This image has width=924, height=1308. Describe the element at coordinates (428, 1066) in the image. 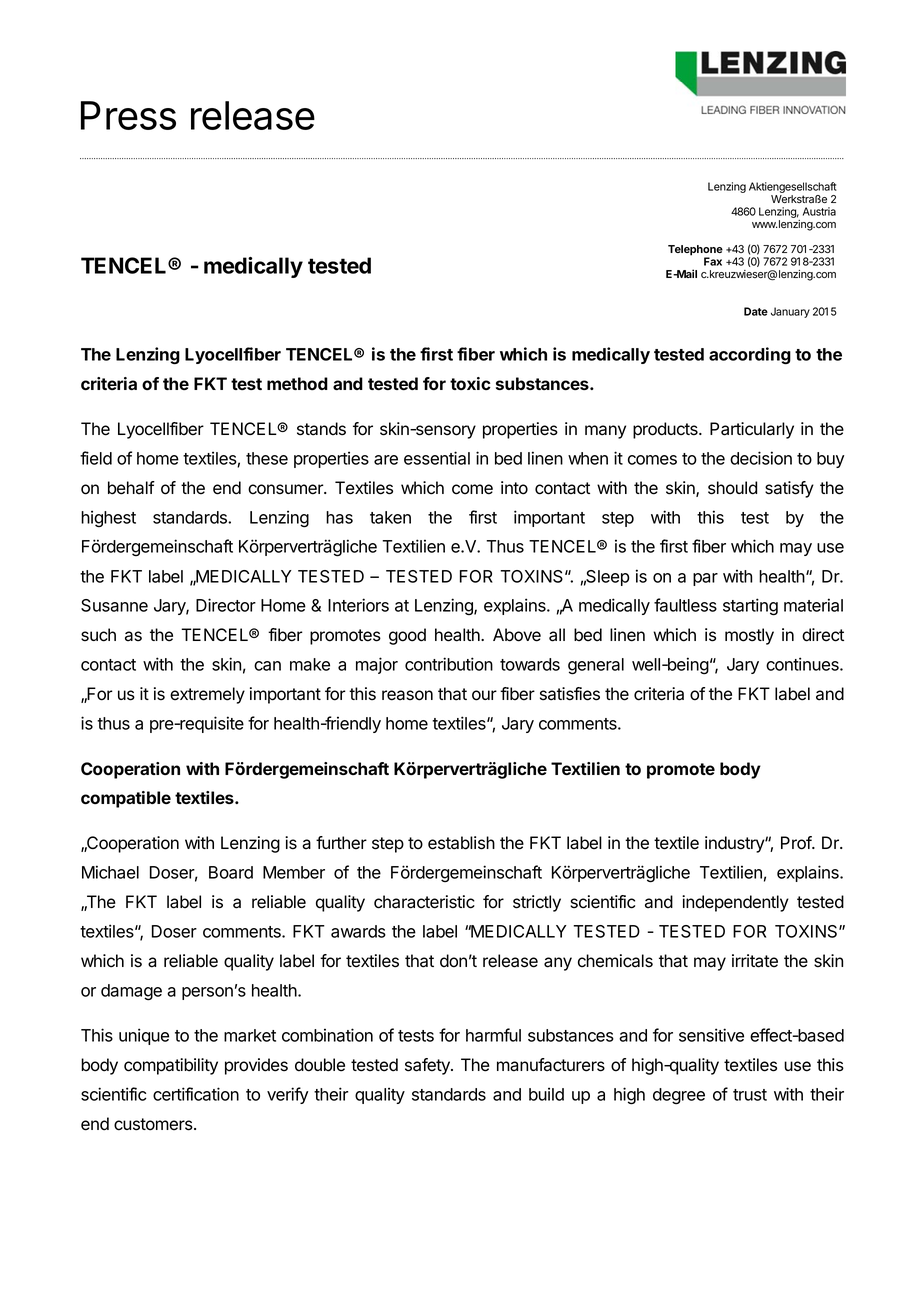

I see `safety` at that location.
